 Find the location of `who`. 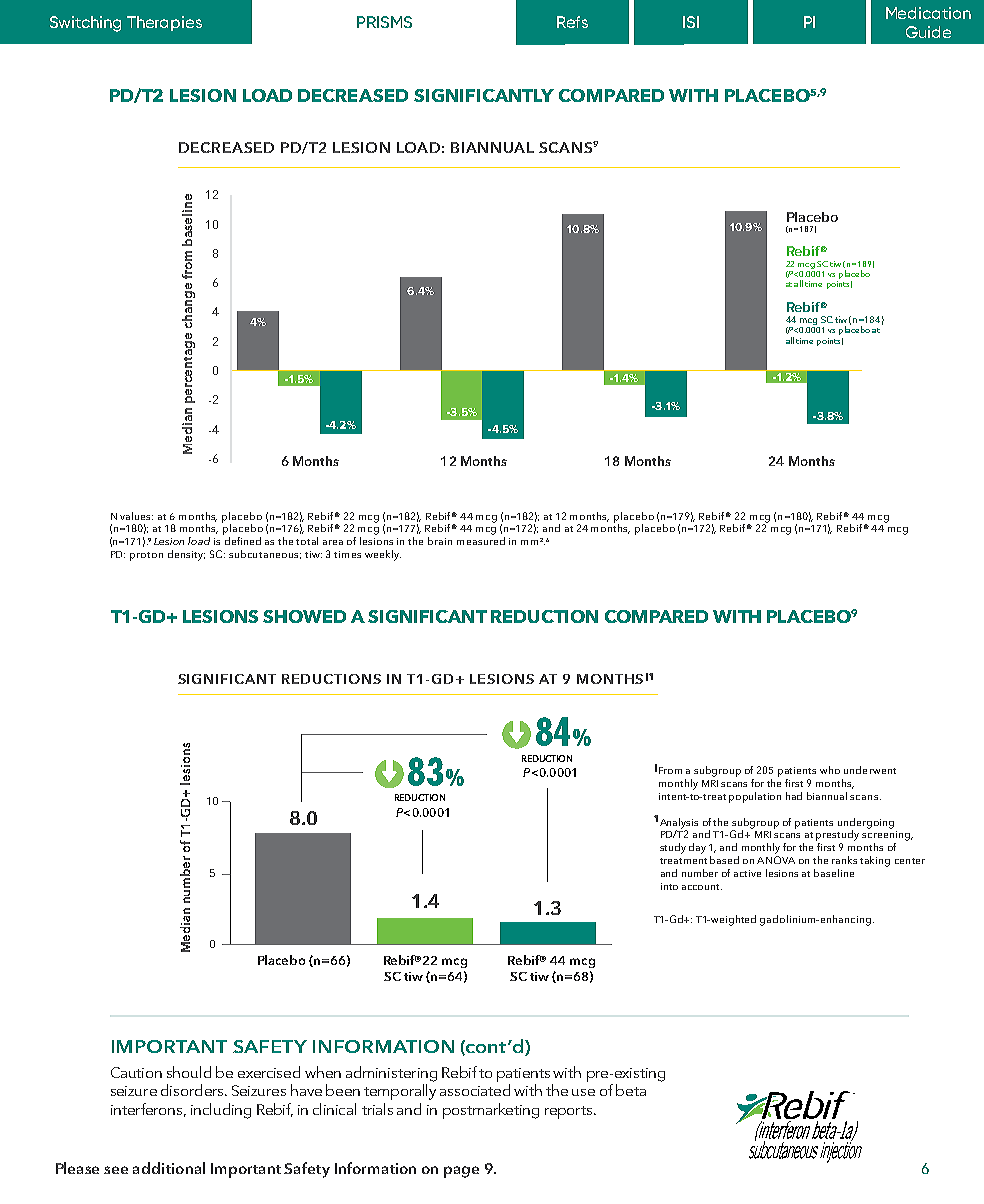

who is located at coordinates (830, 770).
